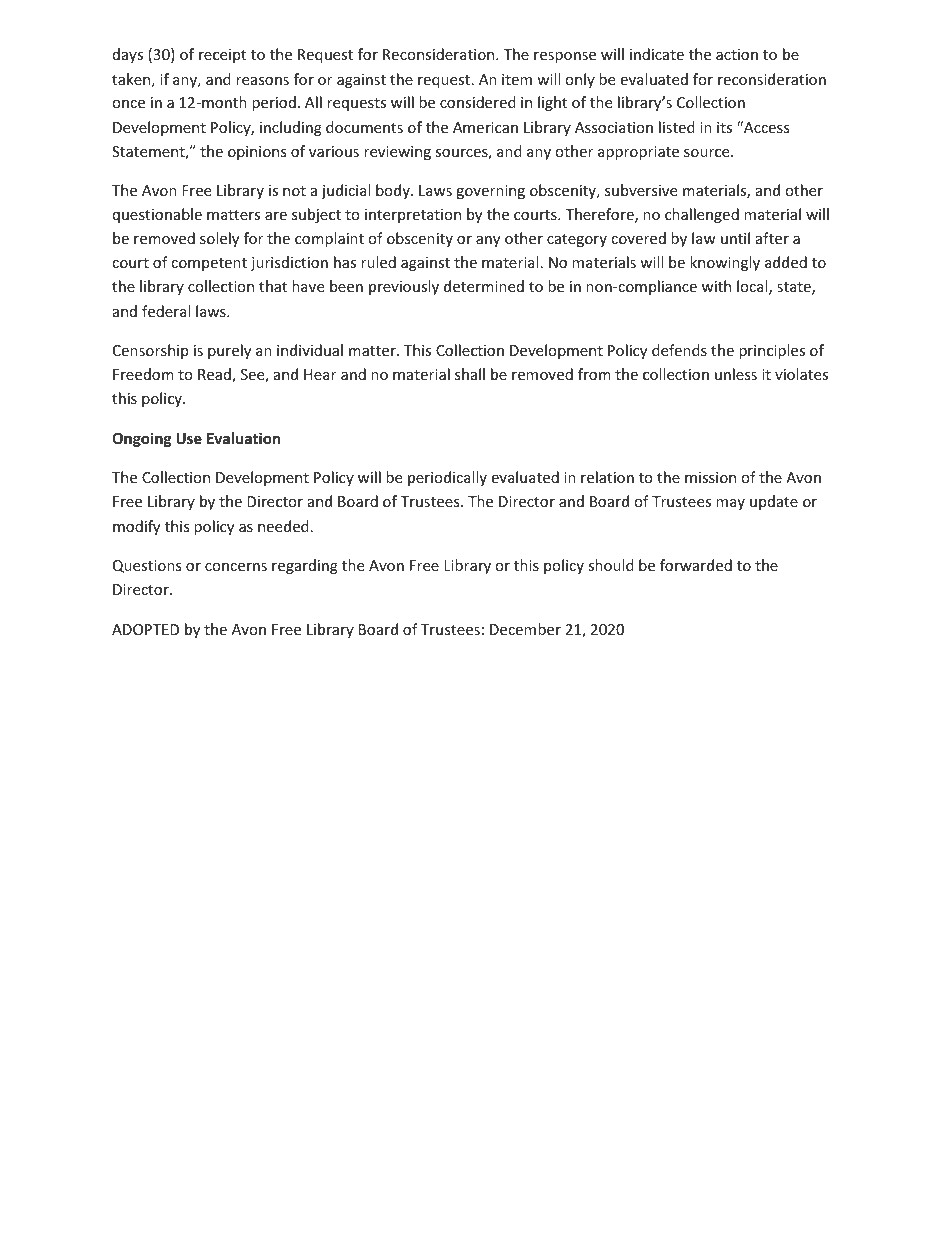 The width and height of the page is (952, 1233). What do you see at coordinates (470, 374) in the page?
I see `shall` at bounding box center [470, 374].
